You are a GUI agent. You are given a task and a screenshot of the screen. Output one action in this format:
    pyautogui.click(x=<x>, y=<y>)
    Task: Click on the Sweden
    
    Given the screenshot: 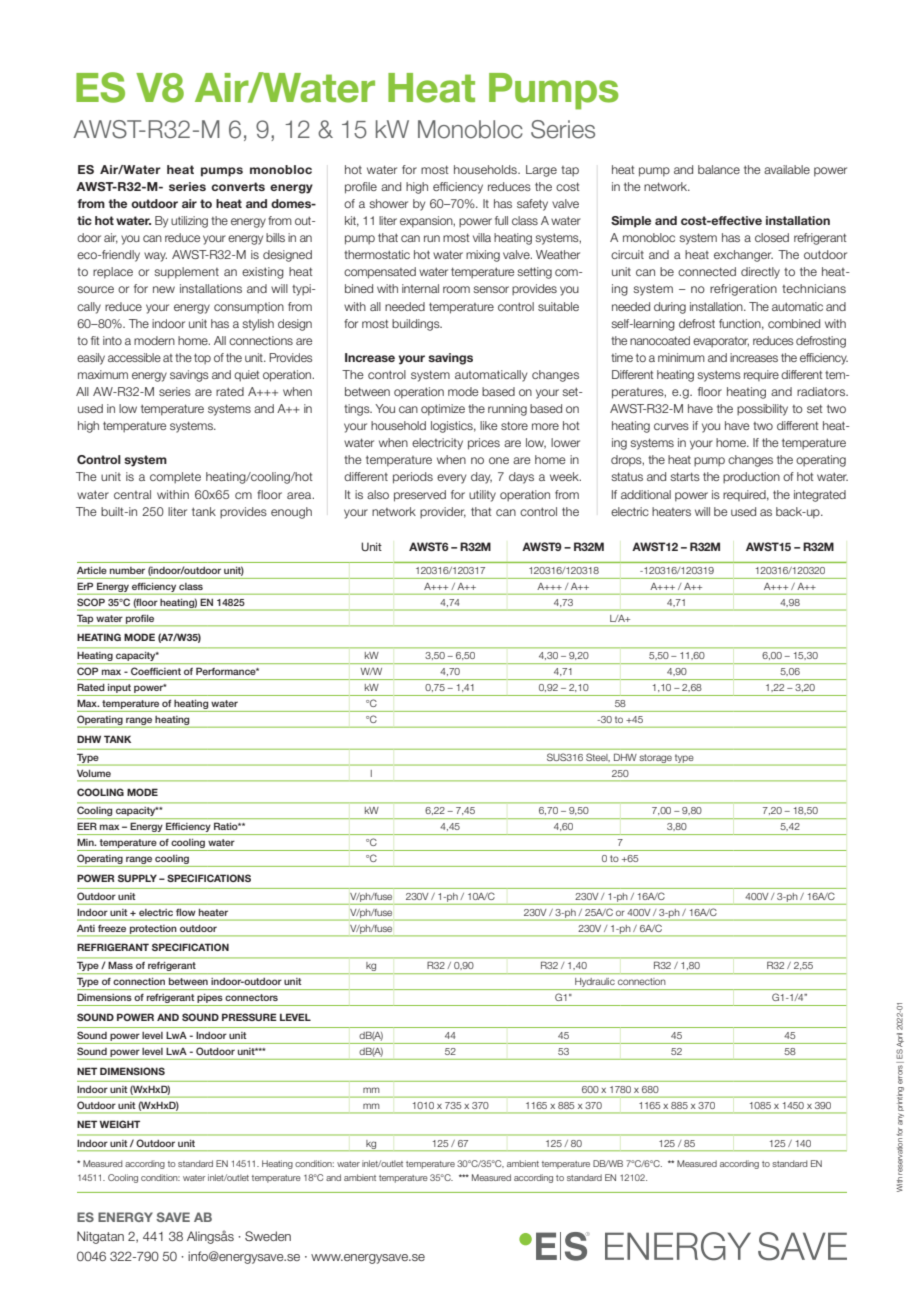 What is the action you would take?
    pyautogui.click(x=268, y=1236)
